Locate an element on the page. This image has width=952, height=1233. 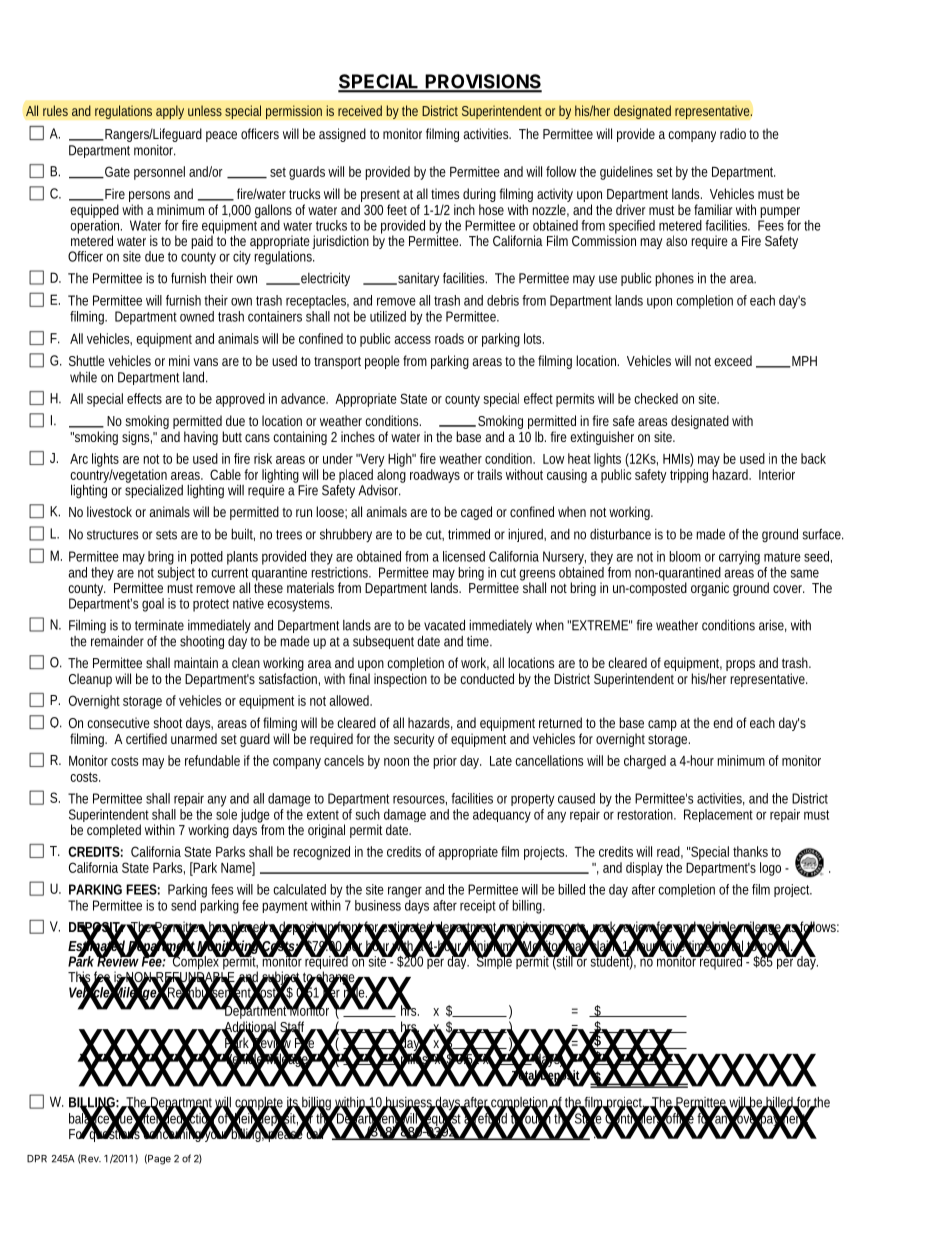
certified is located at coordinates (146, 738).
